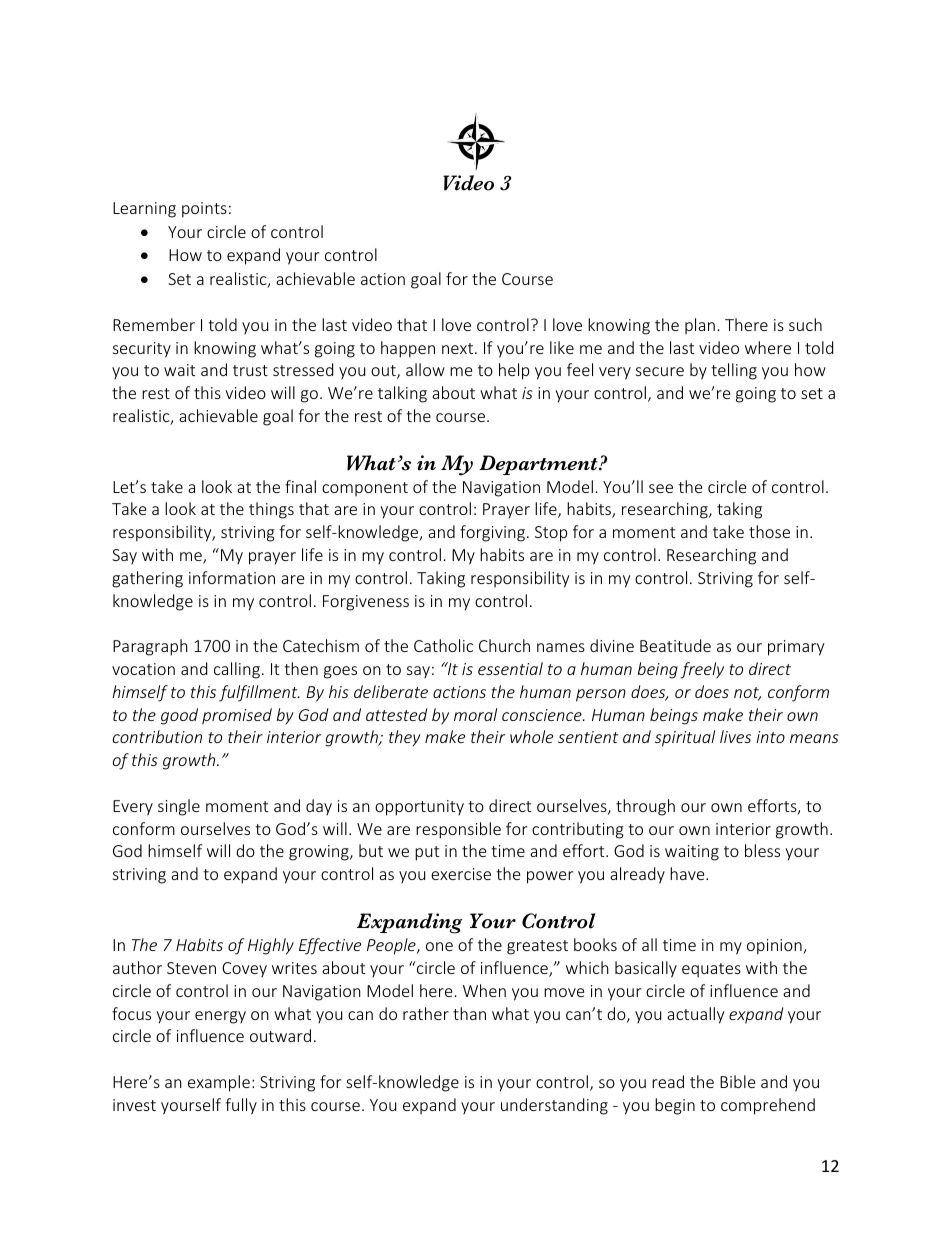 This screenshot has width=952, height=1233. What do you see at coordinates (769, 531) in the screenshot?
I see `those` at bounding box center [769, 531].
